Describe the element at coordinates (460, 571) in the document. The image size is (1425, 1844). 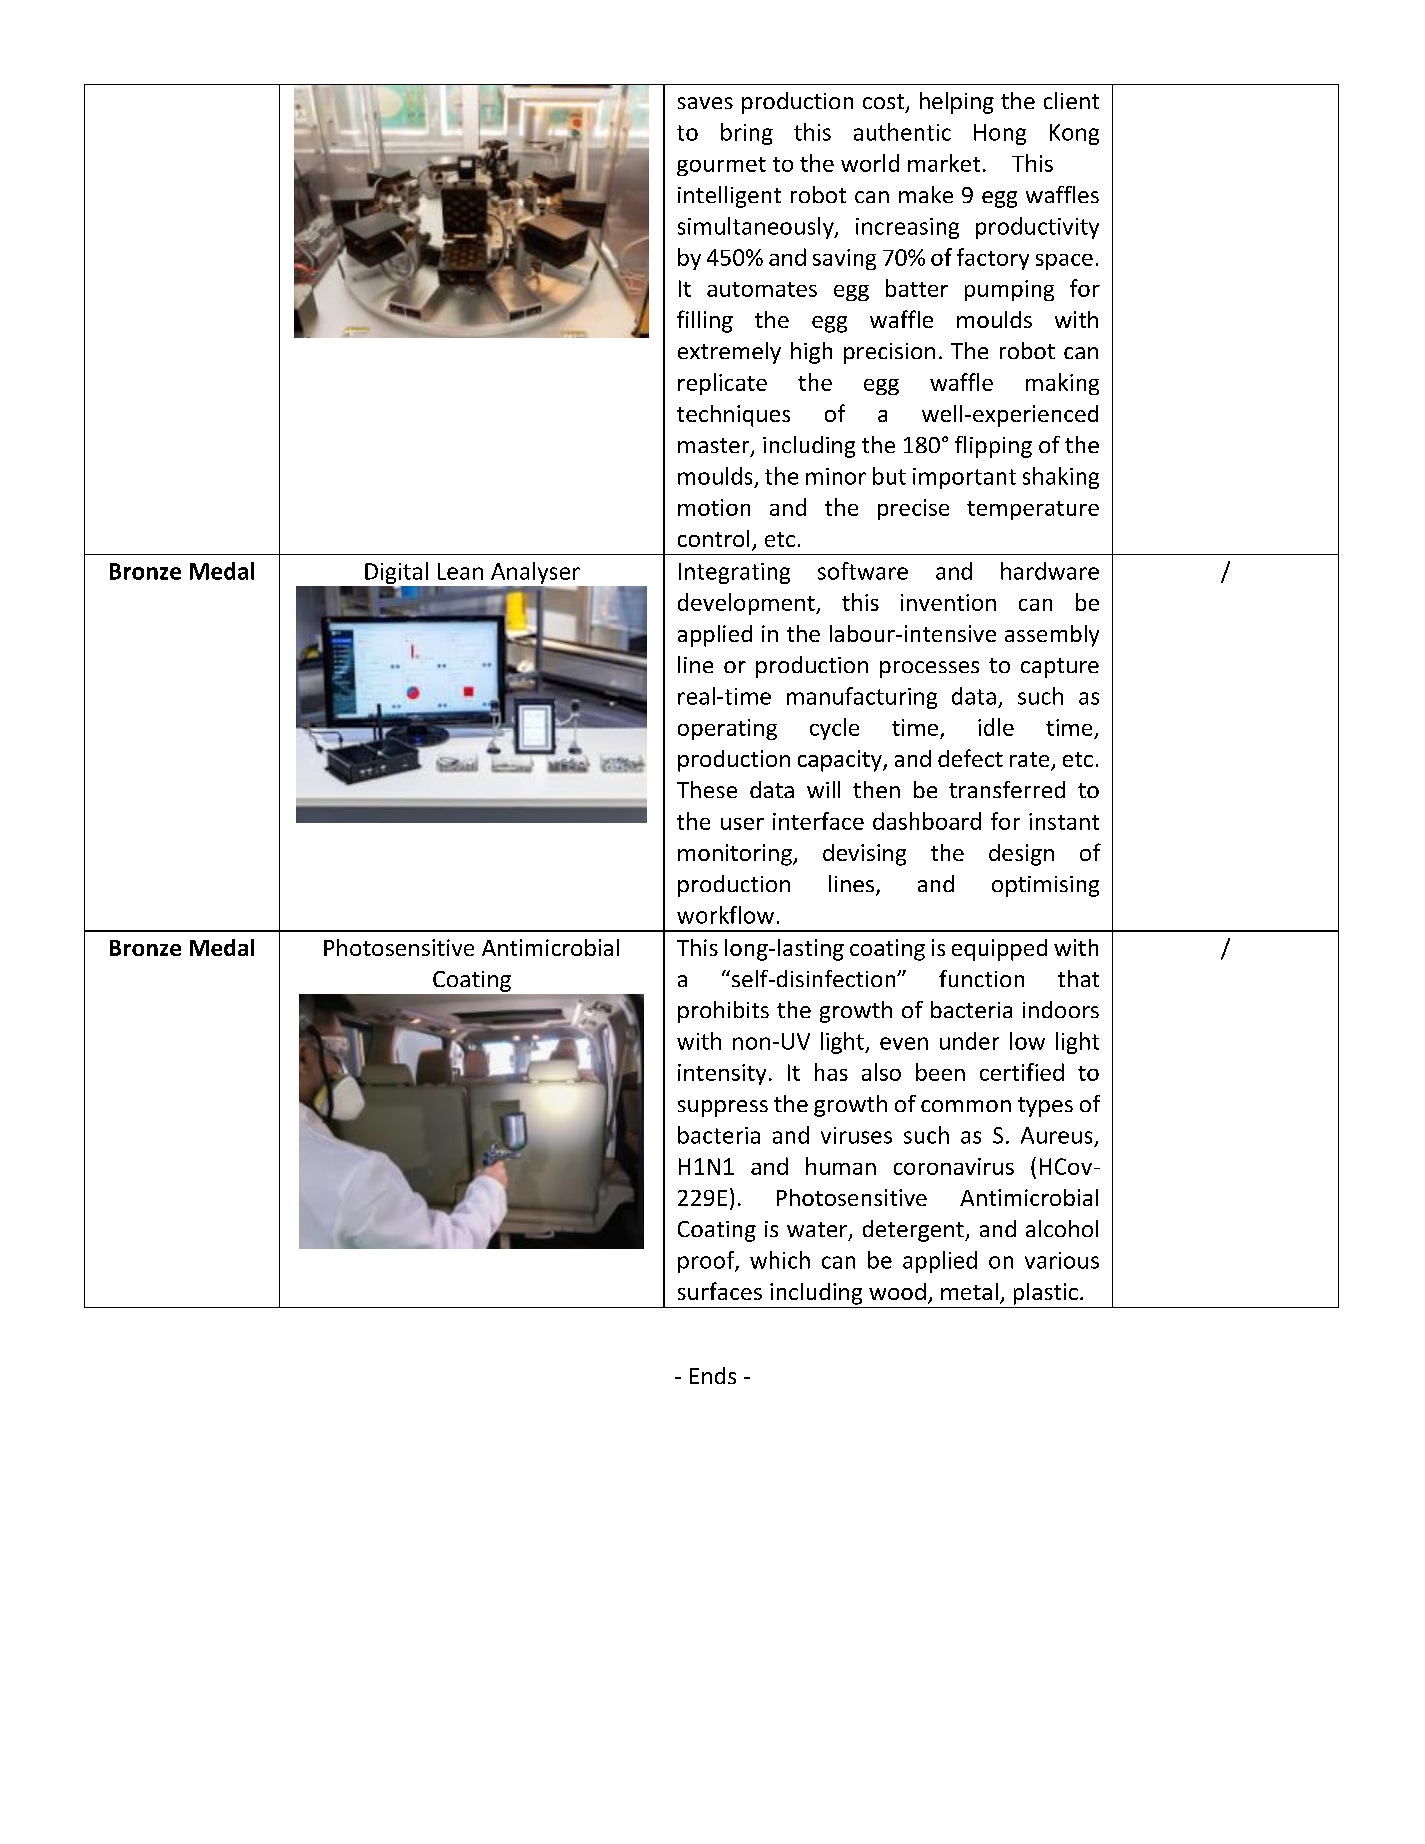
I see `Lean` at that location.
